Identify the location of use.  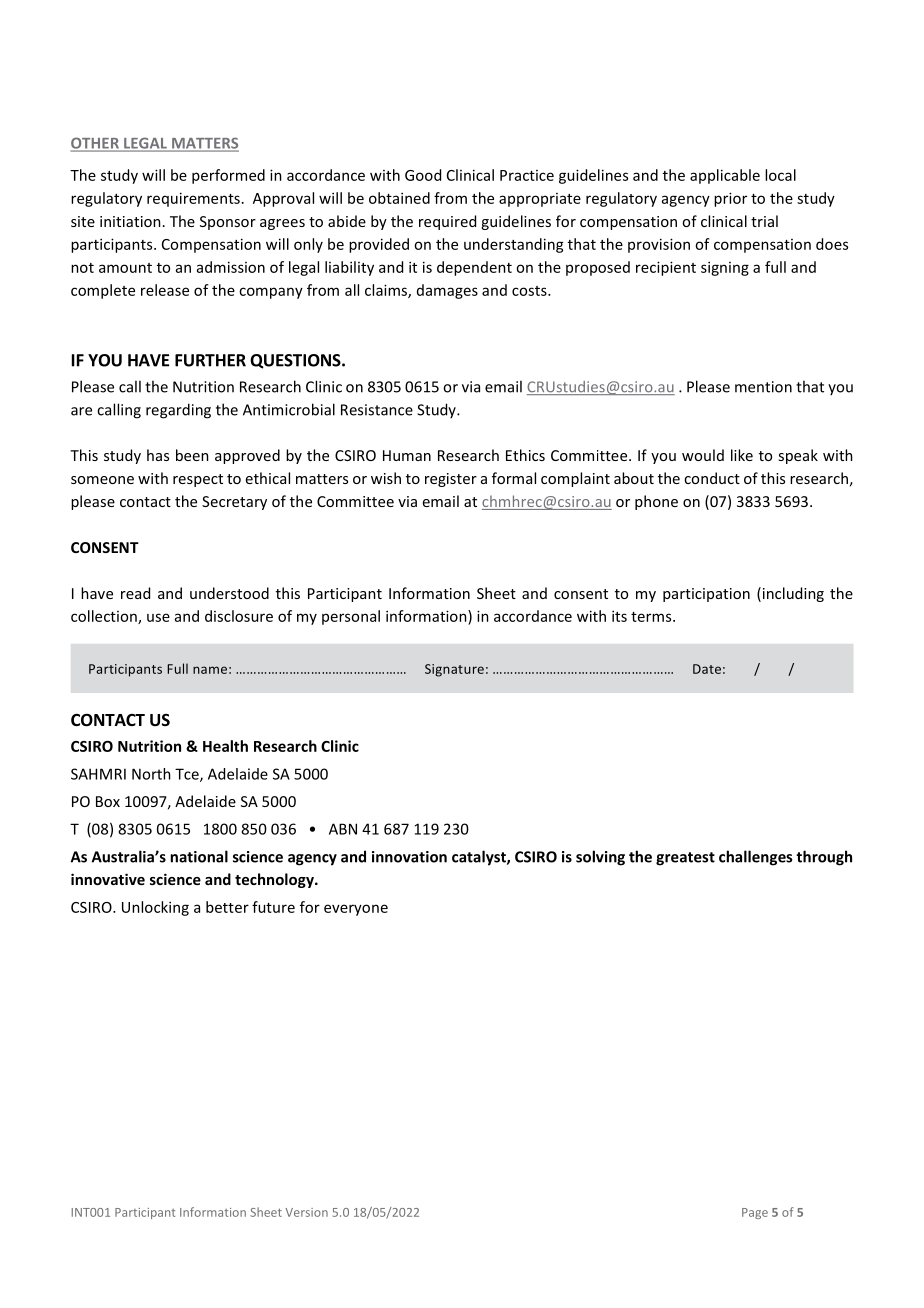
(158, 617).
